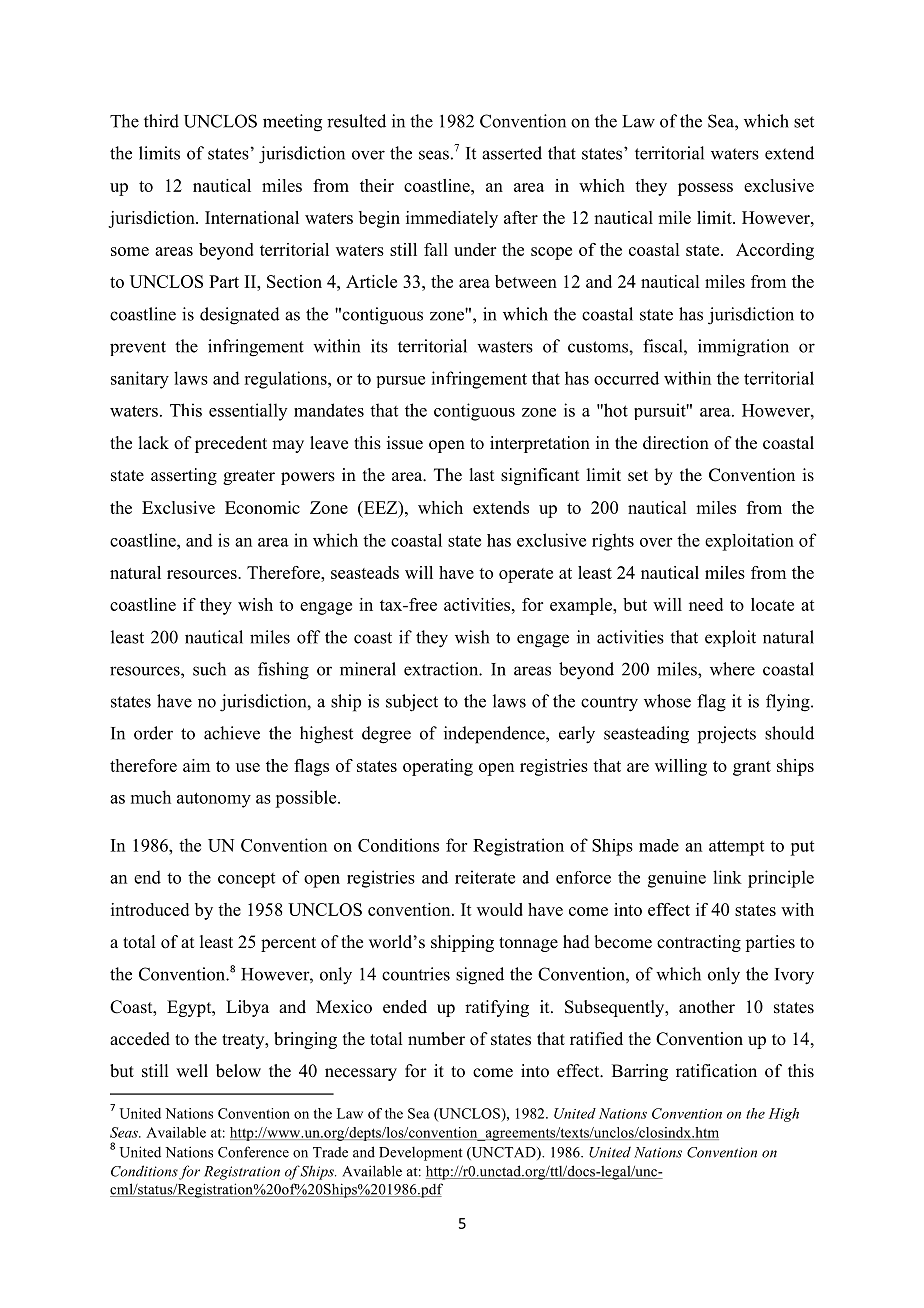 The width and height of the screenshot is (924, 1308). I want to click on Conference, so click(253, 1152).
